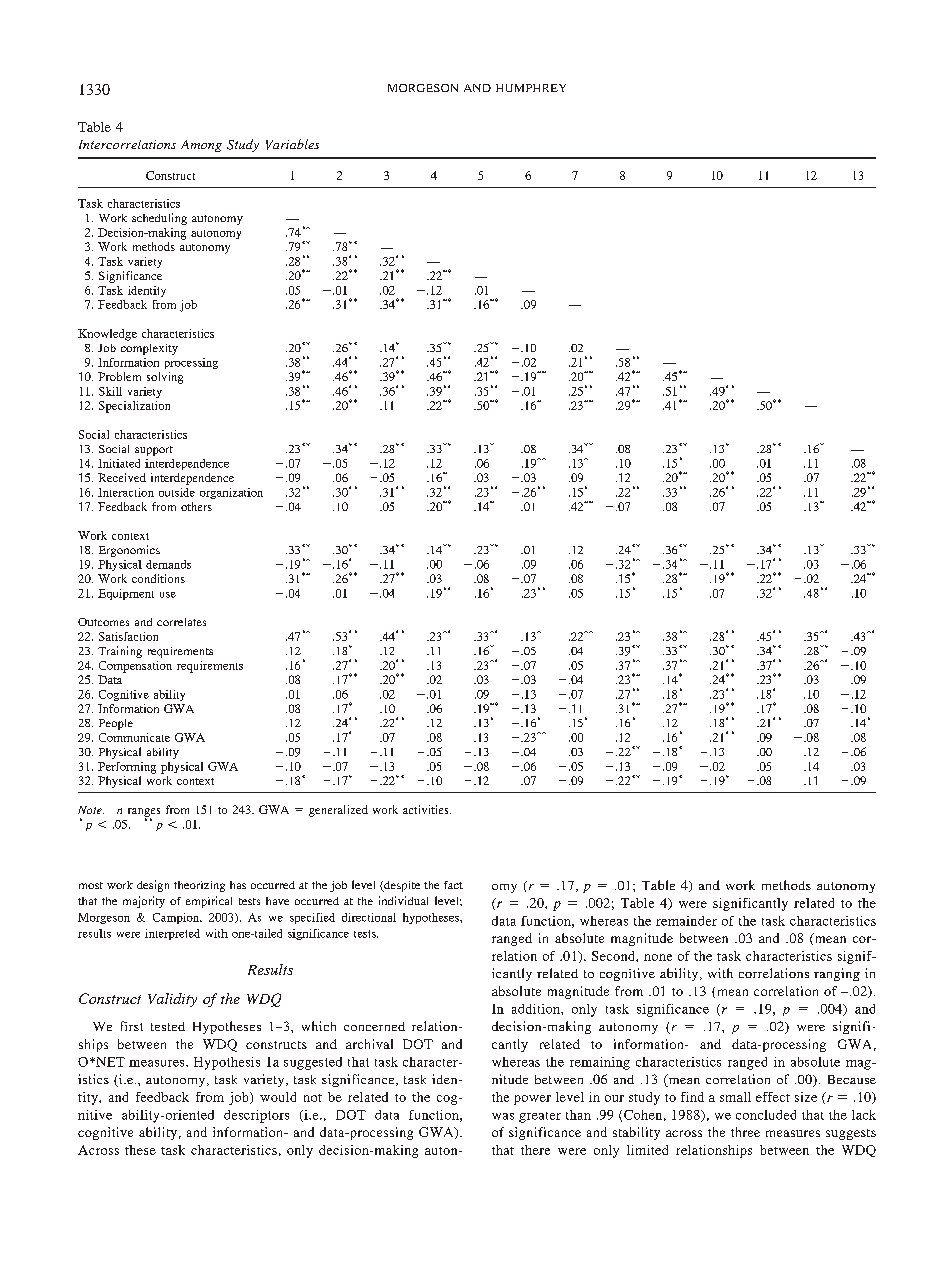 This page has width=952, height=1270. I want to click on Variables, so click(292, 144).
